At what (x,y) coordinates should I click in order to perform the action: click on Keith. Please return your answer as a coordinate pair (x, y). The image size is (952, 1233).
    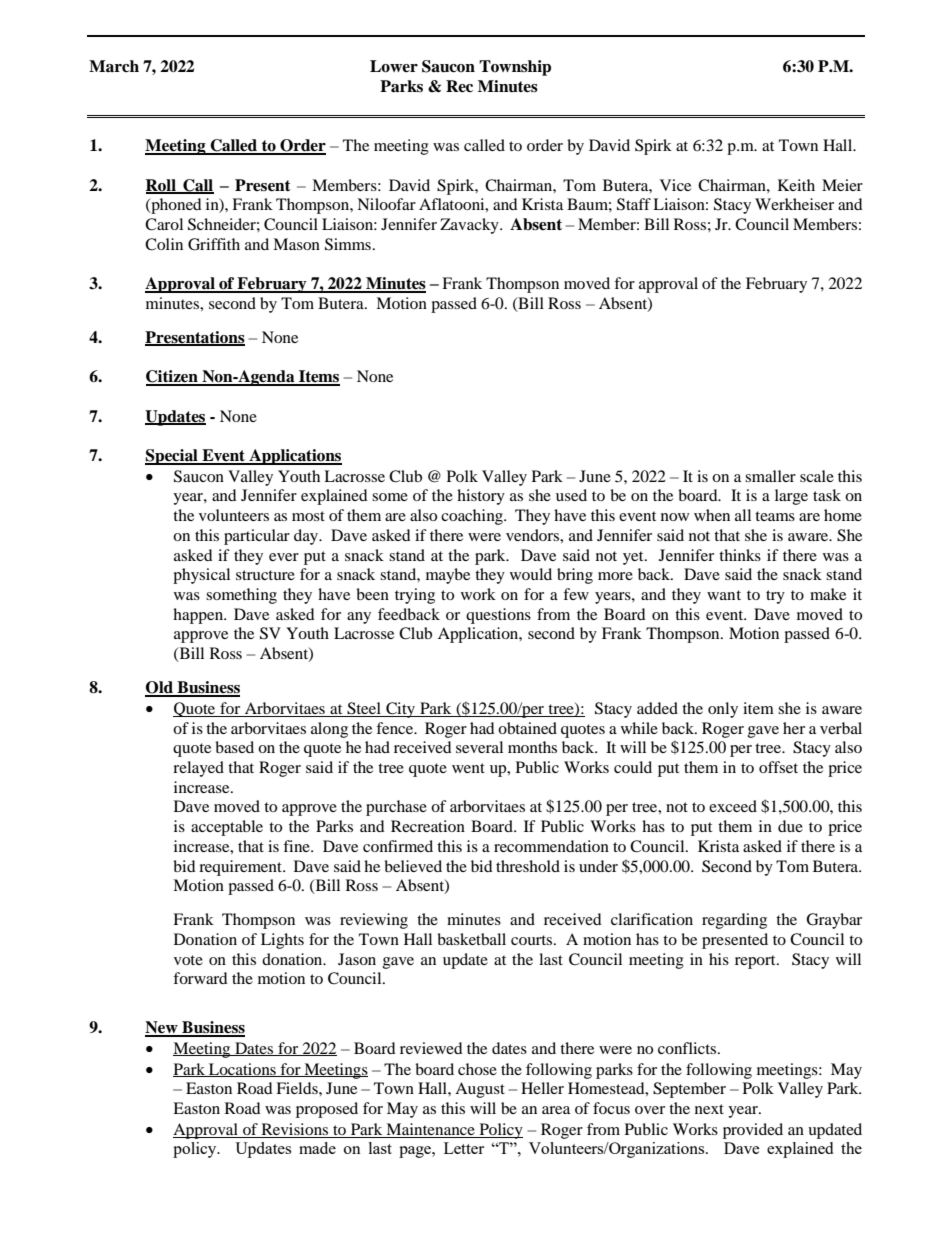
    Looking at the image, I should click on (796, 185).
